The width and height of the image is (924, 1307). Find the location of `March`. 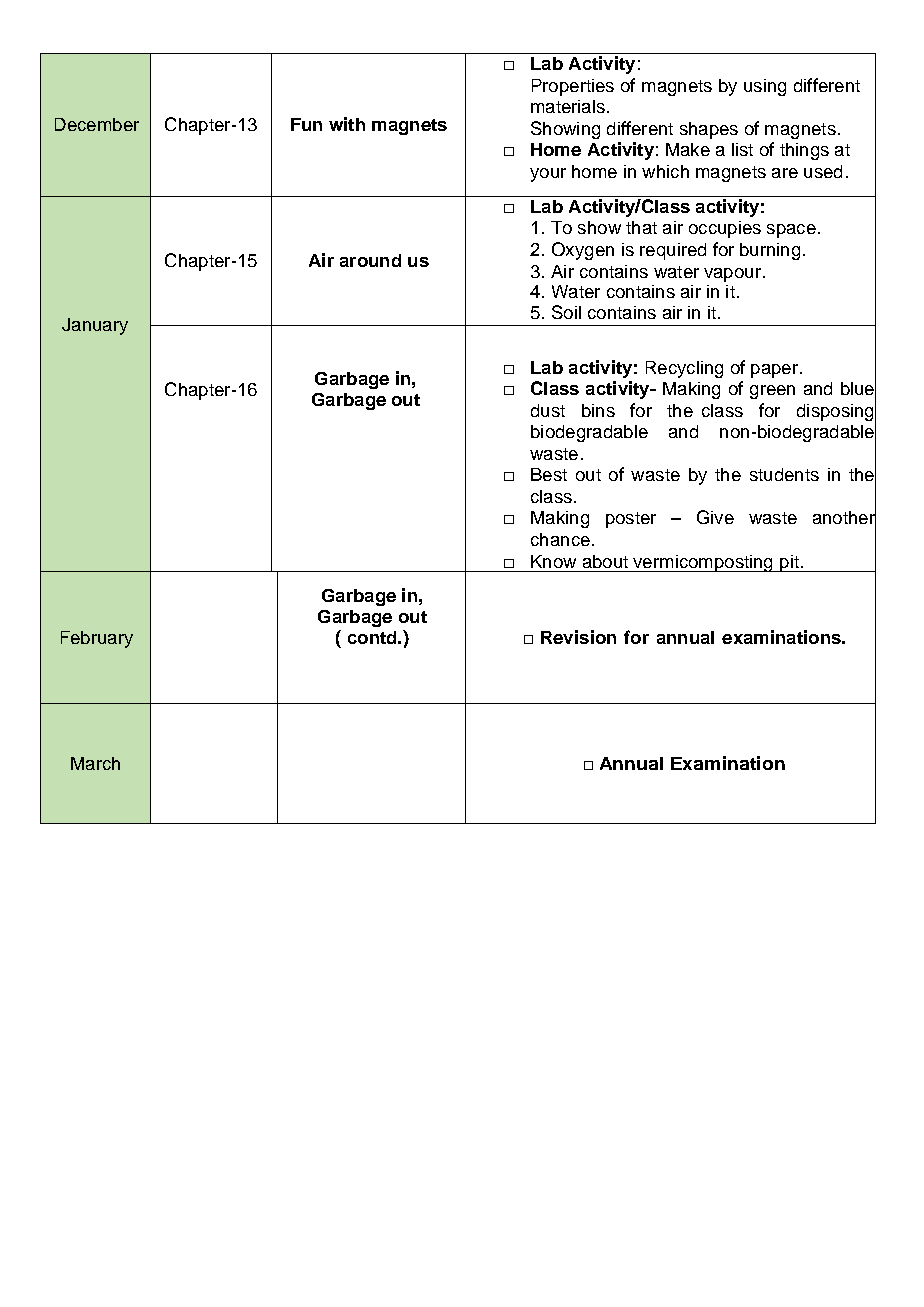

March is located at coordinates (95, 763).
